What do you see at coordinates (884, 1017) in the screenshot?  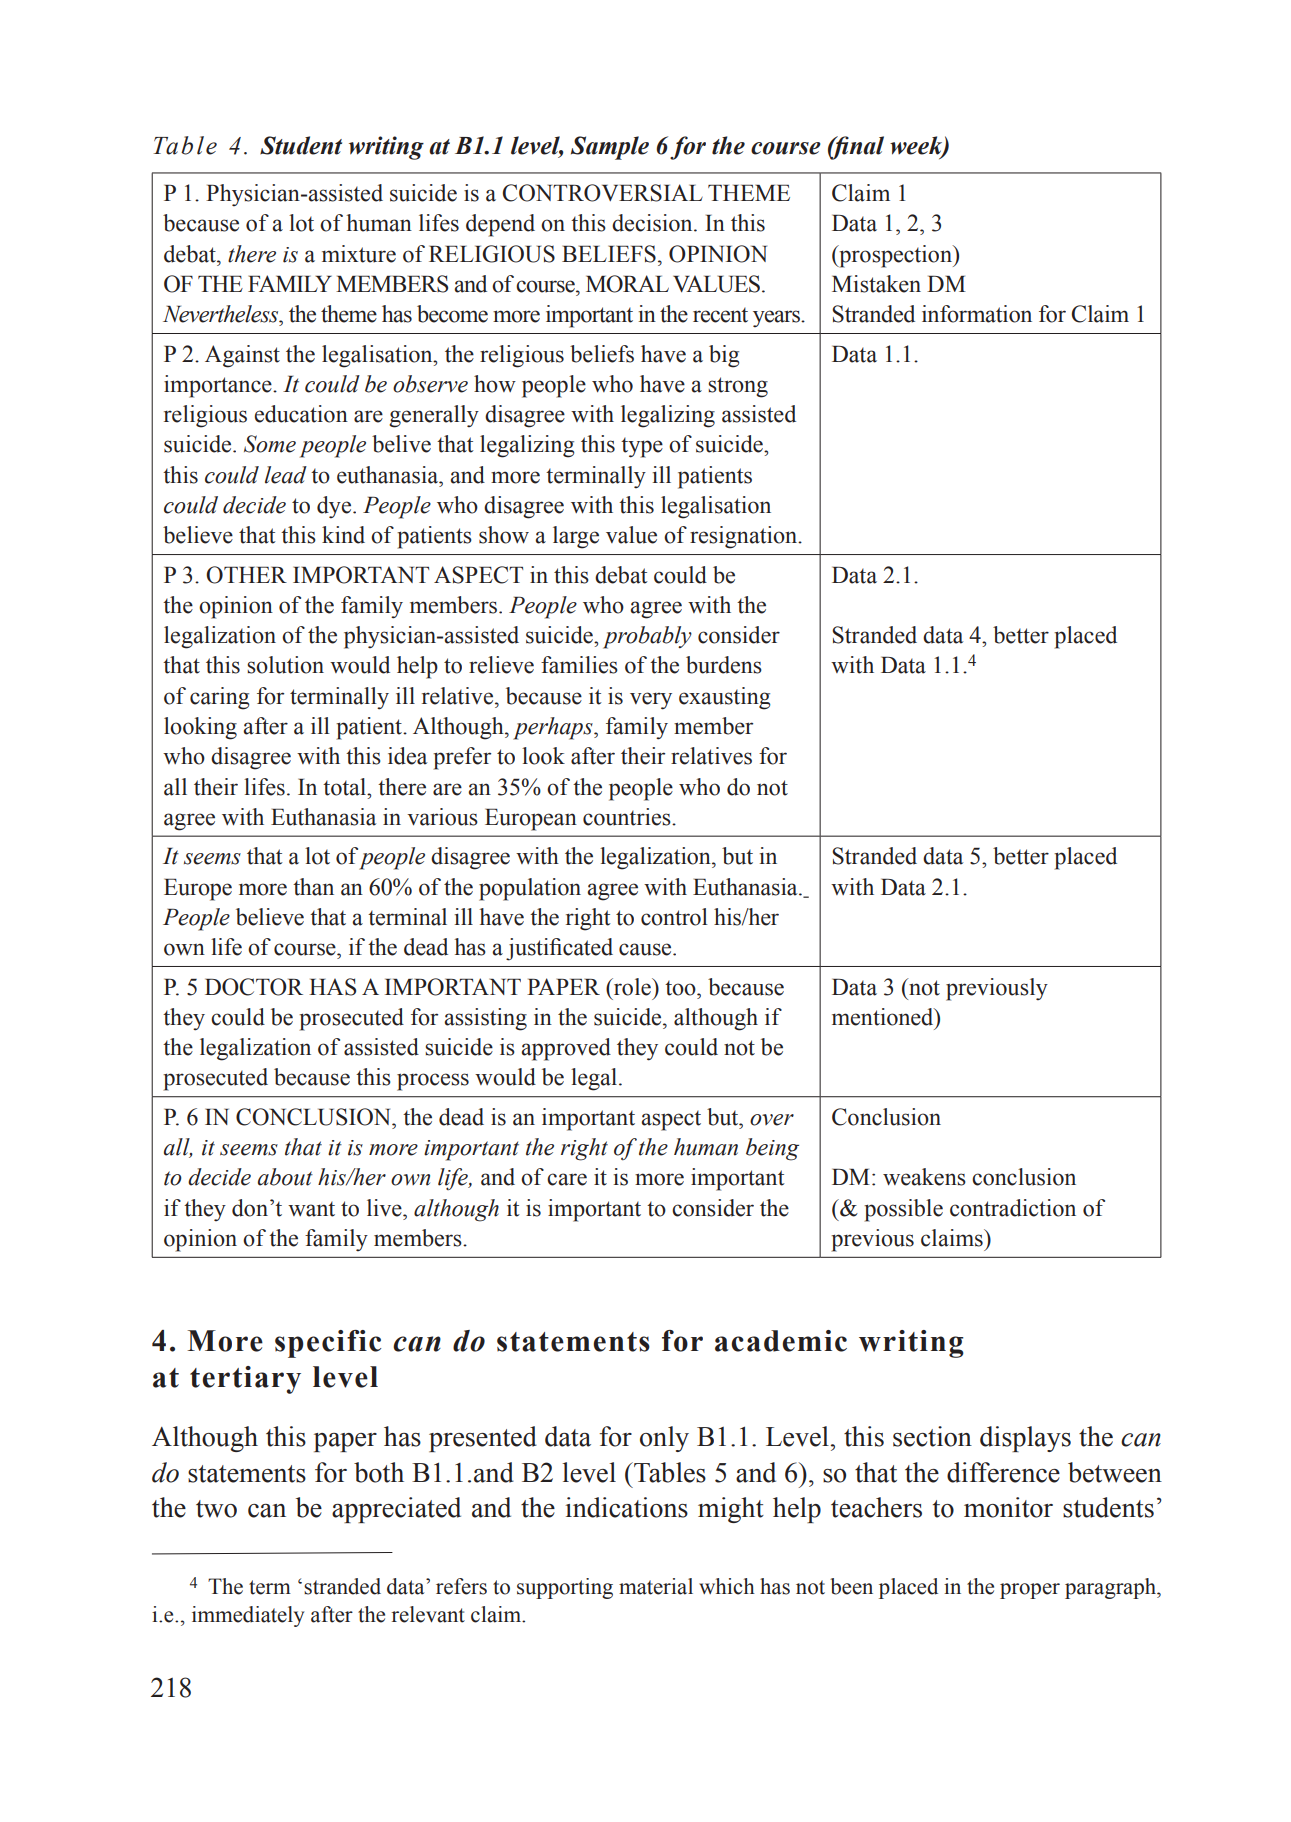 I see `mentioned` at bounding box center [884, 1017].
